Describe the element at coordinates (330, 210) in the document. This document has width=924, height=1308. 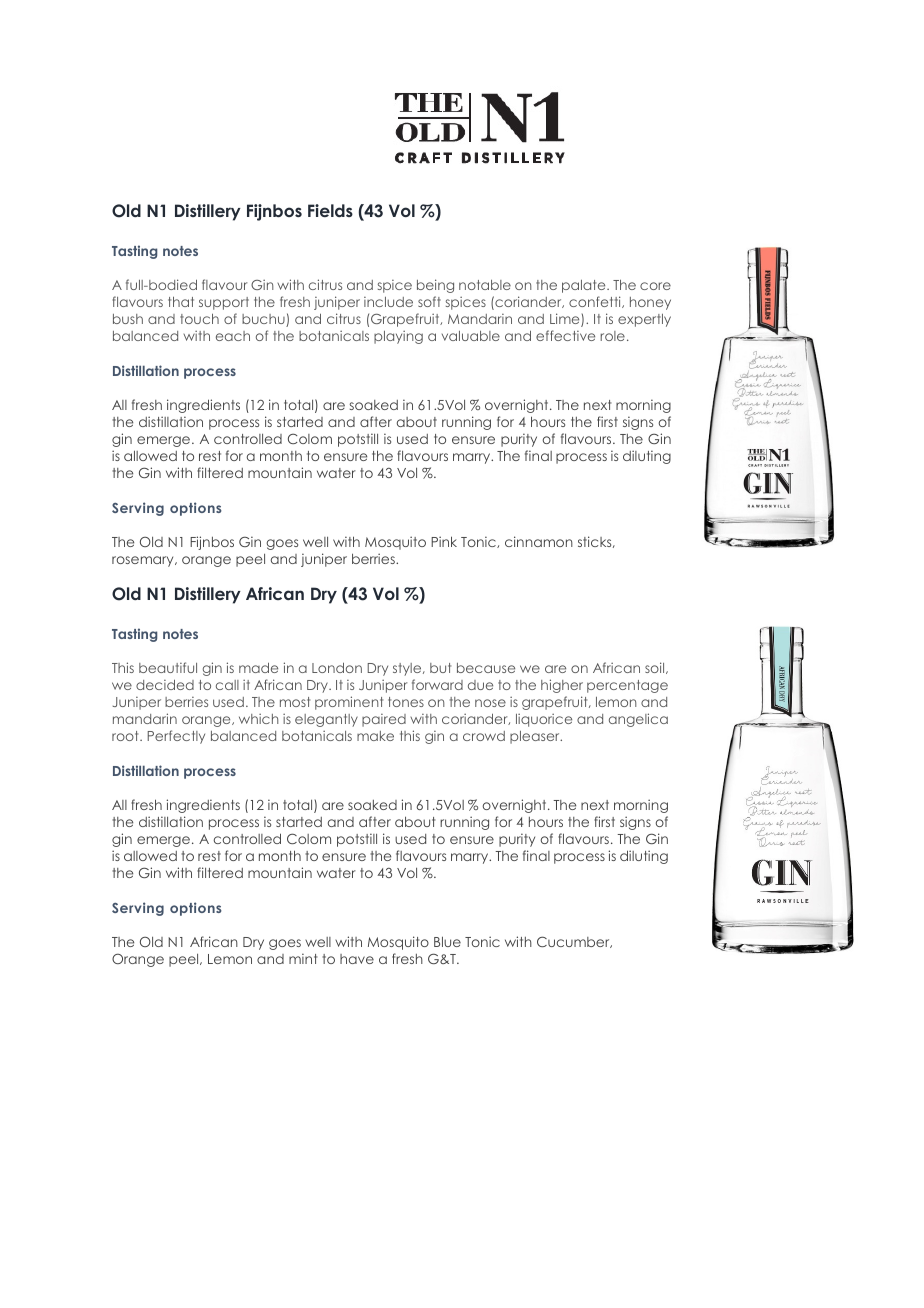
I see `Fields` at that location.
